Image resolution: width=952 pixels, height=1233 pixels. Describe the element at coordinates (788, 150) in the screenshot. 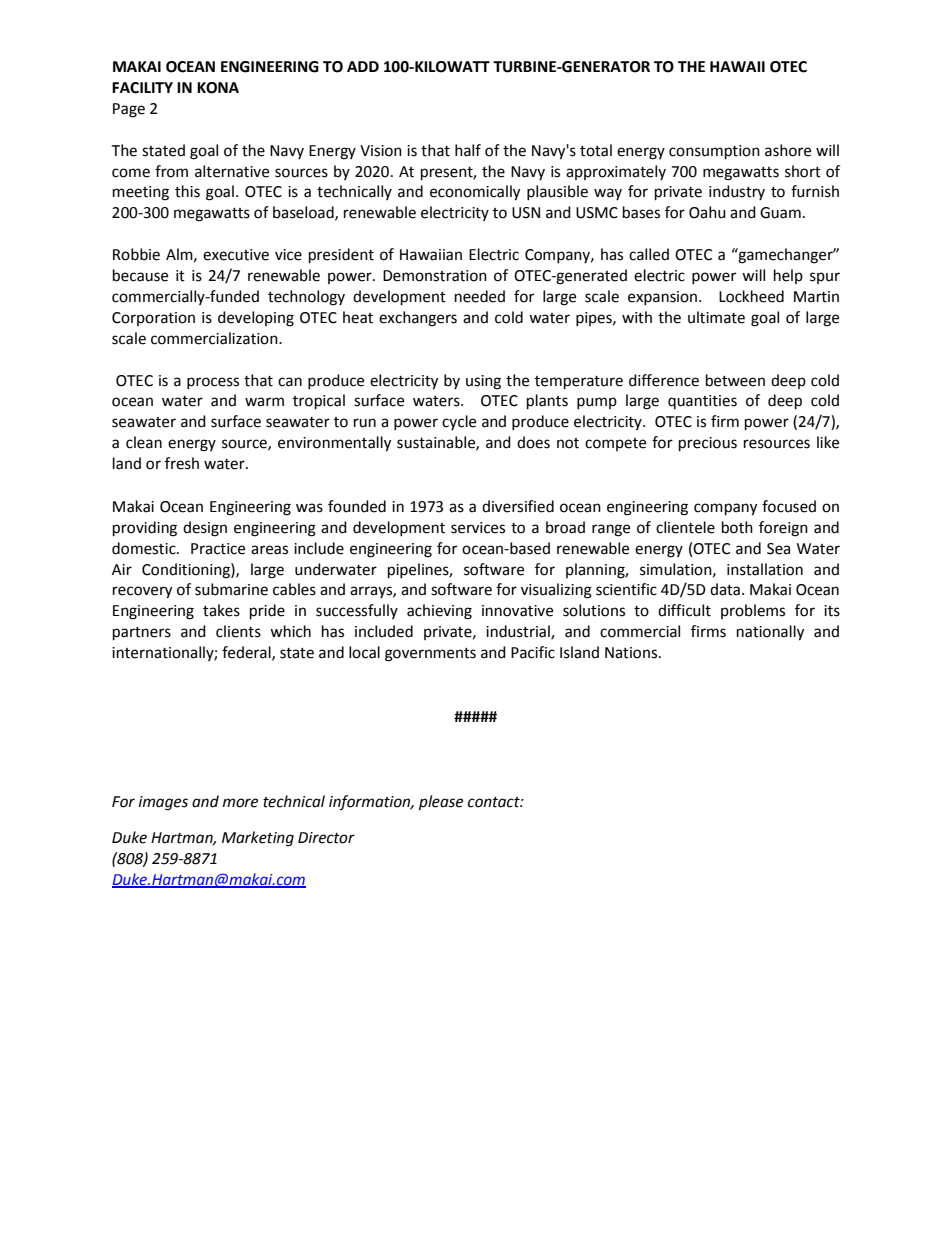

I see `ashore` at that location.
